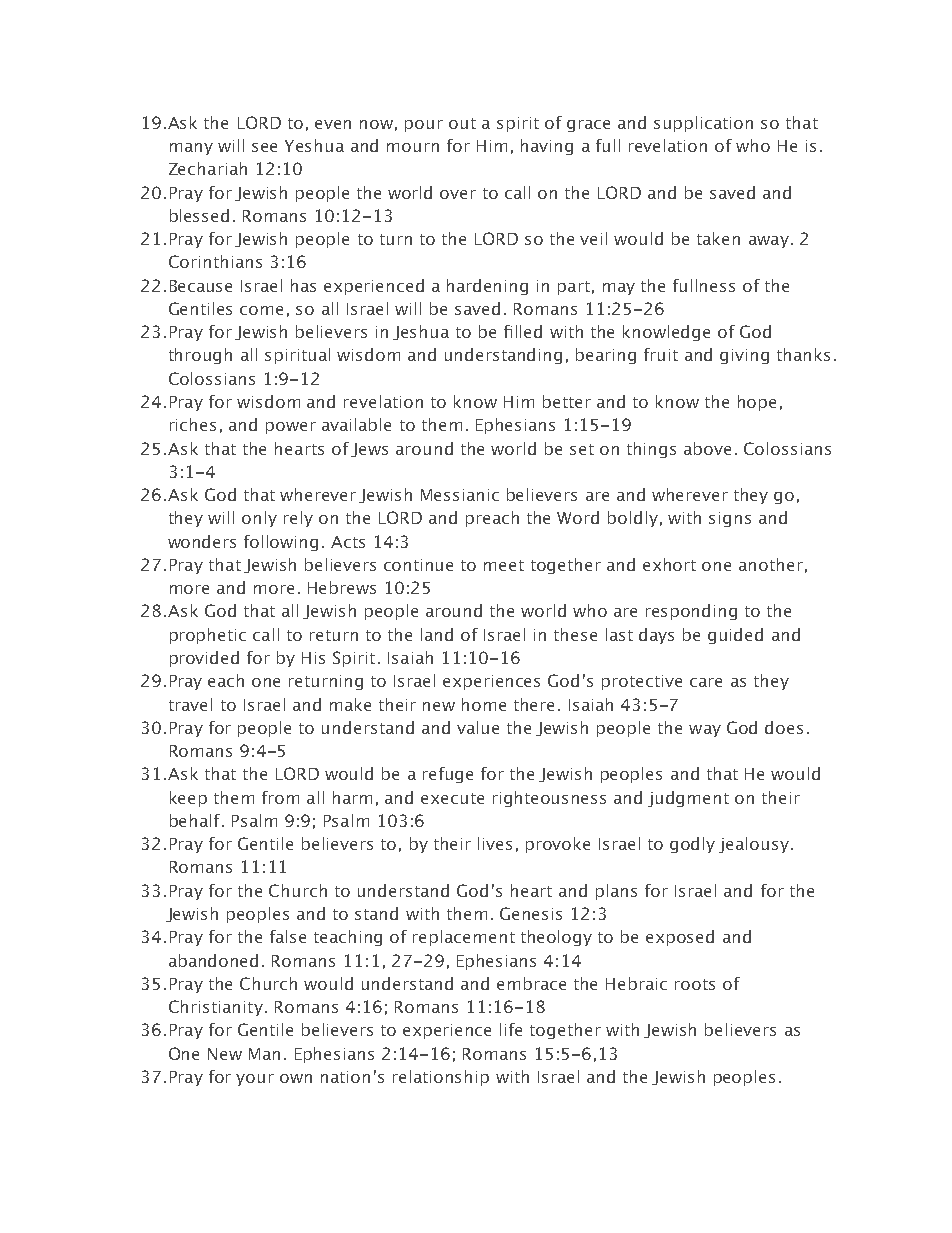  Describe the element at coordinates (504, 565) in the screenshot. I see `meet` at that location.
